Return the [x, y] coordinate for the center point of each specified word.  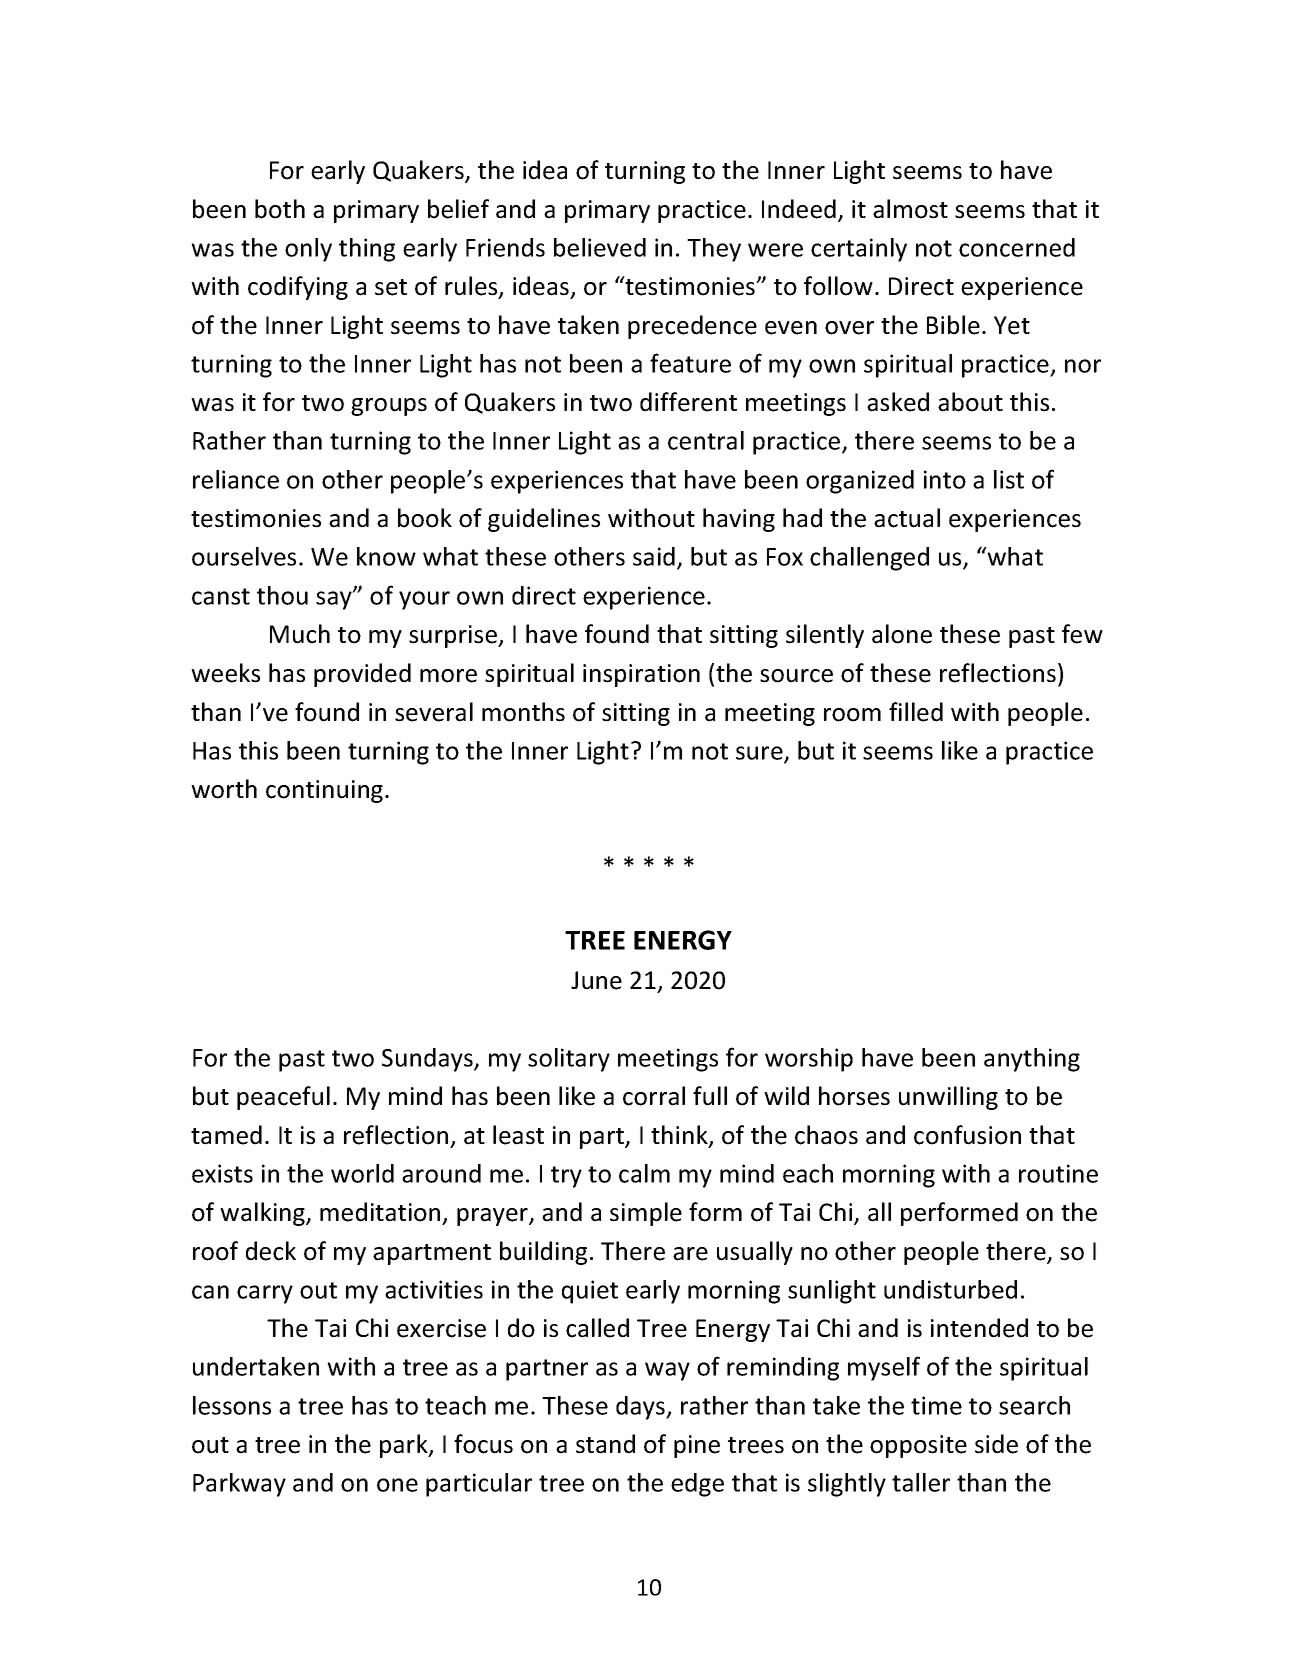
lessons [232, 1405]
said [654, 556]
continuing [326, 791]
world [362, 1173]
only [308, 250]
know [386, 556]
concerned [1017, 247]
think [680, 1136]
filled [916, 712]
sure [760, 754]
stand [605, 1444]
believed [600, 247]
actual [907, 518]
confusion [967, 1135]
